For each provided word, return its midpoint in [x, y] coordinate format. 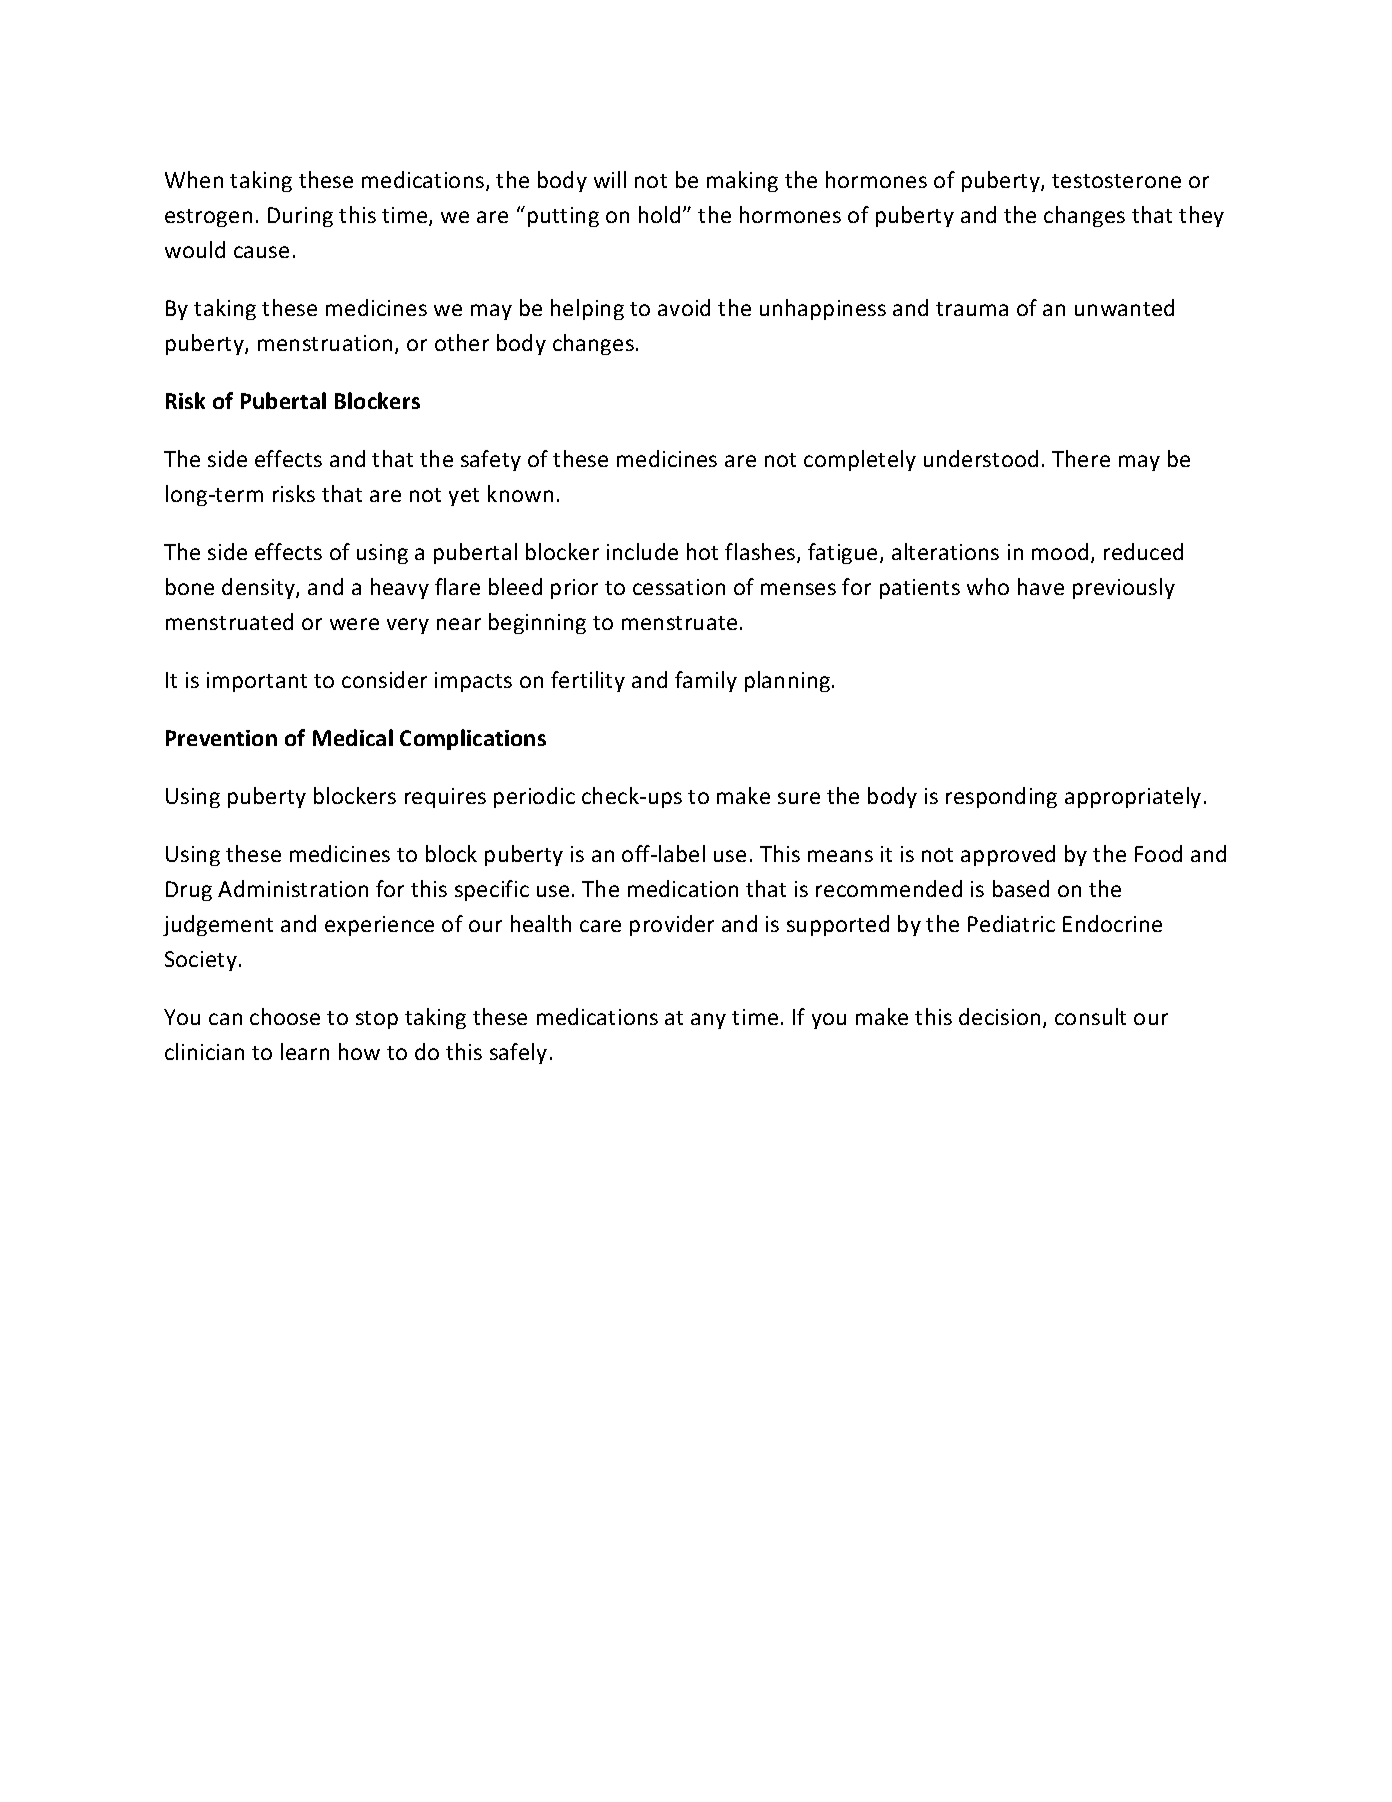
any [708, 1021]
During [300, 217]
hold [659, 214]
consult [1090, 1016]
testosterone [1116, 181]
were [354, 624]
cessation [679, 587]
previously [1124, 588]
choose [285, 1016]
